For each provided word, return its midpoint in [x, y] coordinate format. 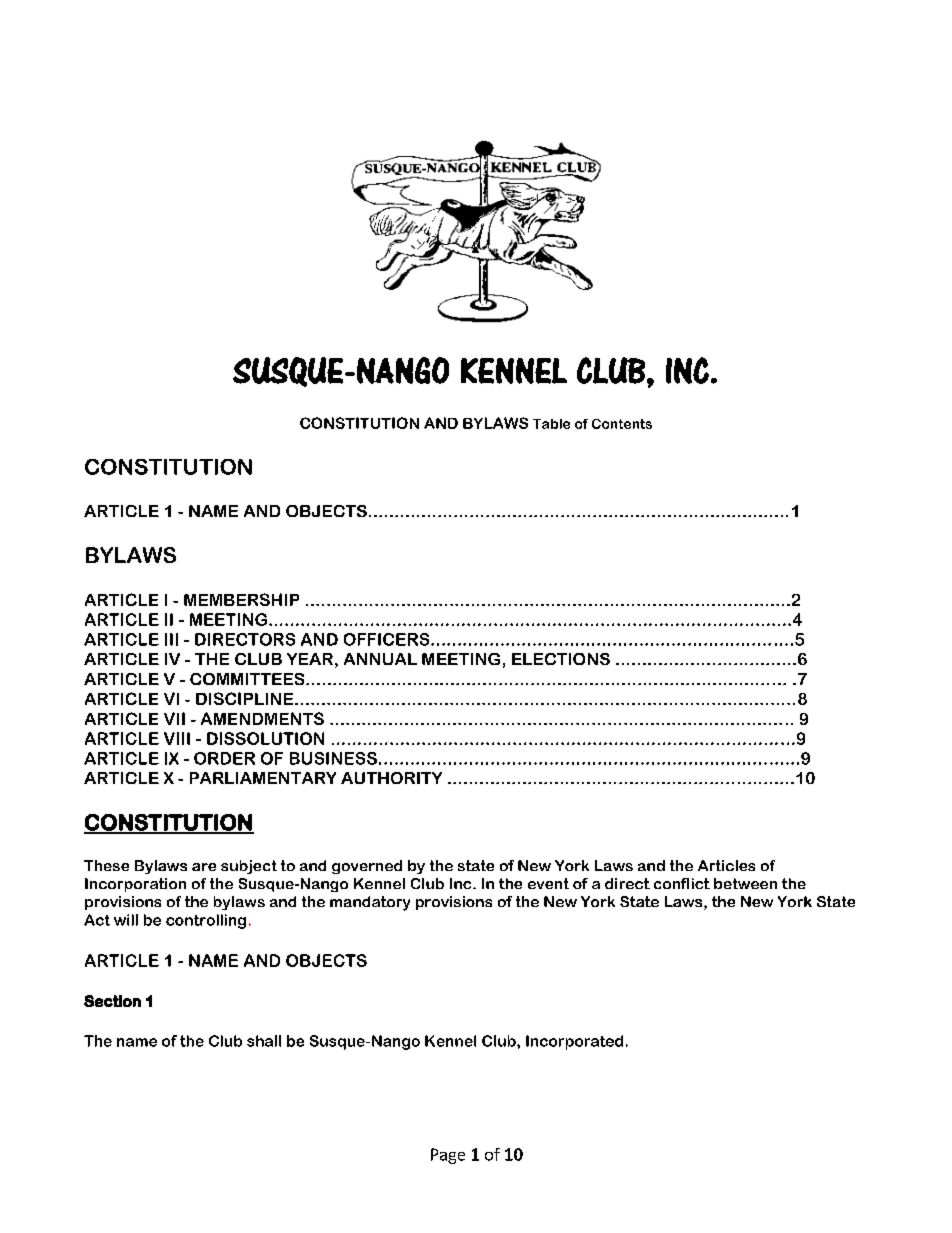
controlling [206, 921]
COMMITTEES [248, 679]
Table [551, 424]
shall [264, 1041]
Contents [622, 424]
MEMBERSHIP [241, 599]
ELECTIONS [561, 659]
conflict [682, 883]
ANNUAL [380, 659]
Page [448, 1156]
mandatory [370, 903]
